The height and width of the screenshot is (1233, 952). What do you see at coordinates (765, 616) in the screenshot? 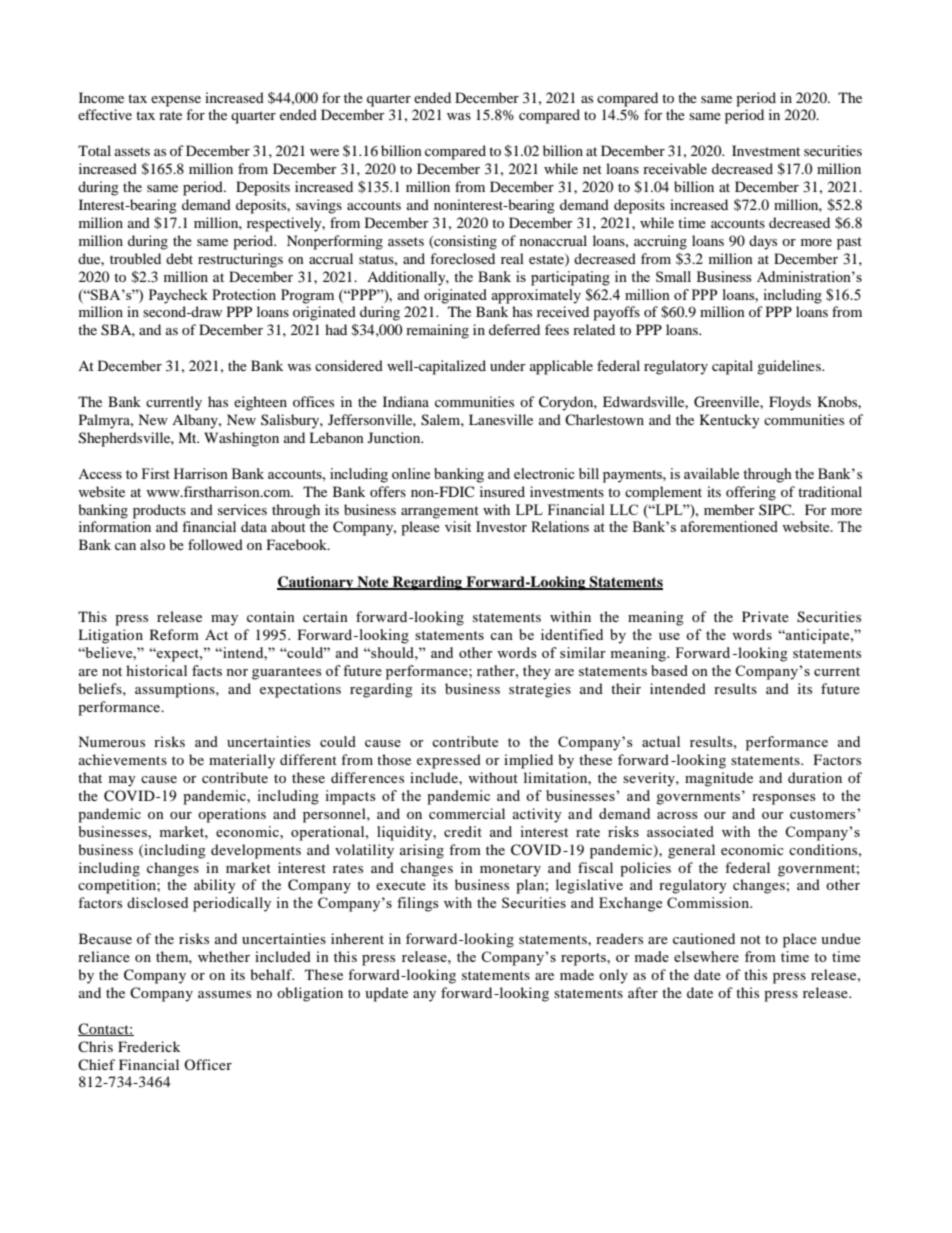
I see `Private` at bounding box center [765, 616].
